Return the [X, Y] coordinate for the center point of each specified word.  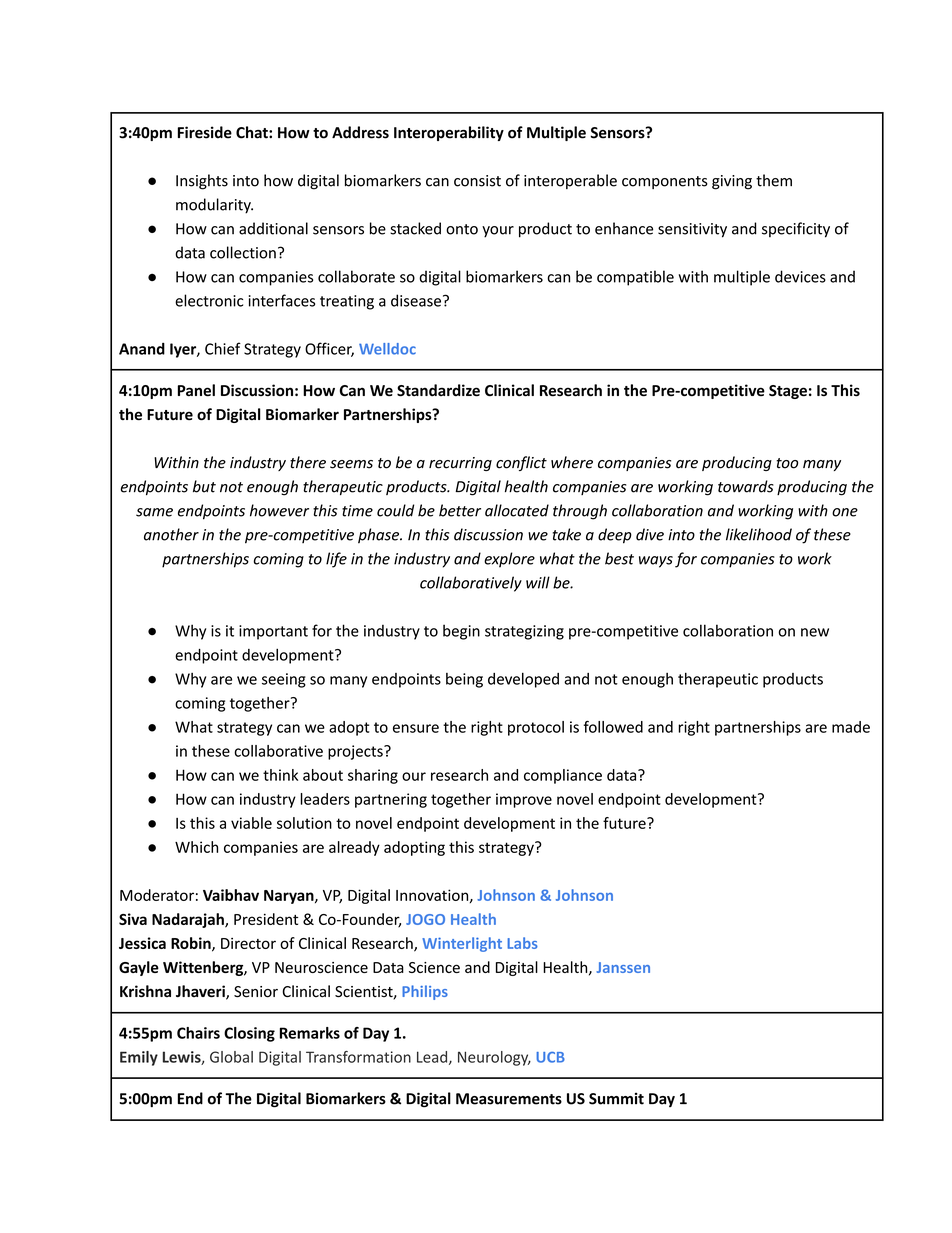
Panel [196, 390]
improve [524, 800]
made [851, 727]
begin [461, 632]
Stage [788, 392]
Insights [202, 182]
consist [477, 181]
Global [231, 1057]
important [273, 632]
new [815, 632]
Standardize [438, 390]
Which [196, 847]
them [774, 180]
